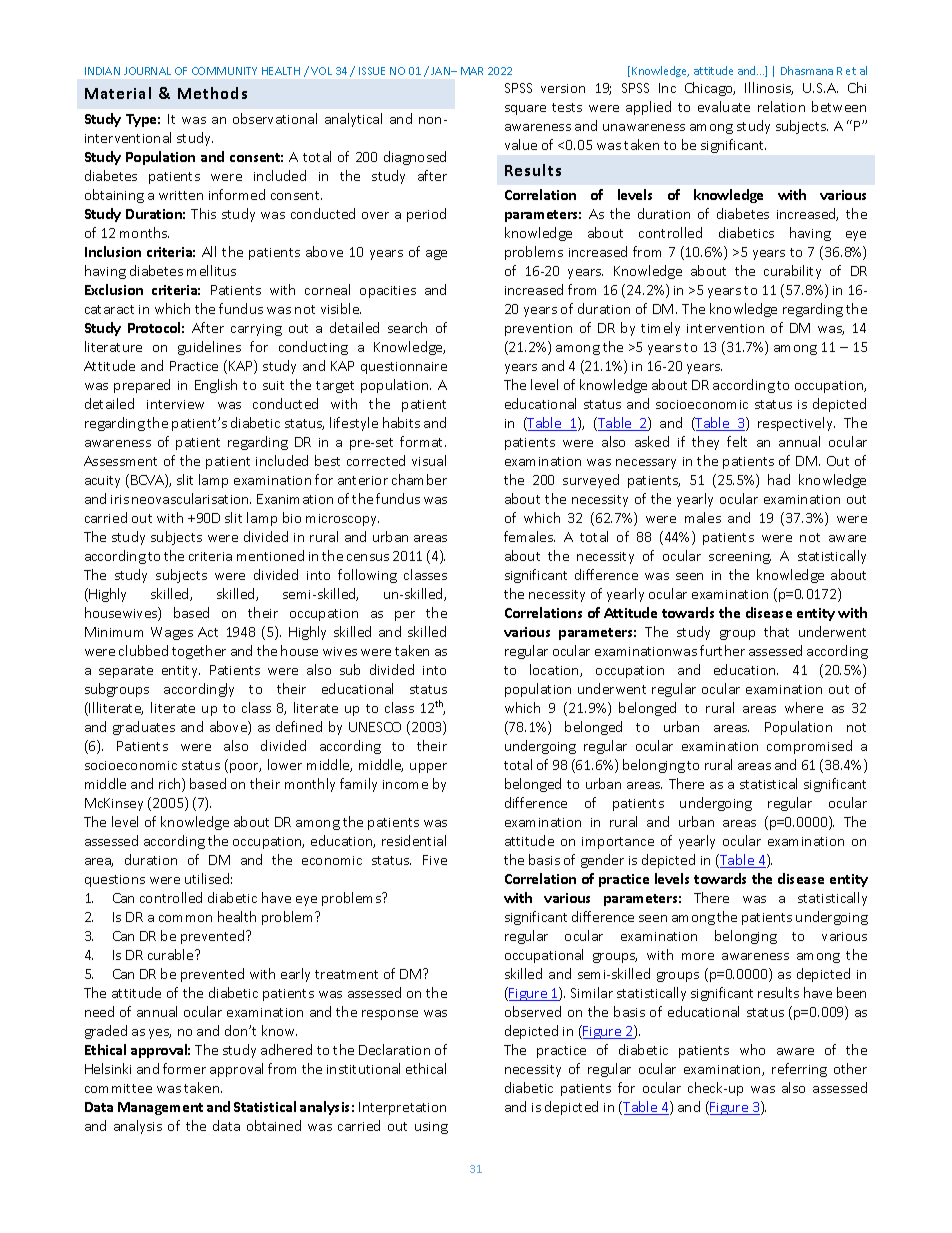 The image size is (952, 1233). I want to click on Methods, so click(212, 93).
